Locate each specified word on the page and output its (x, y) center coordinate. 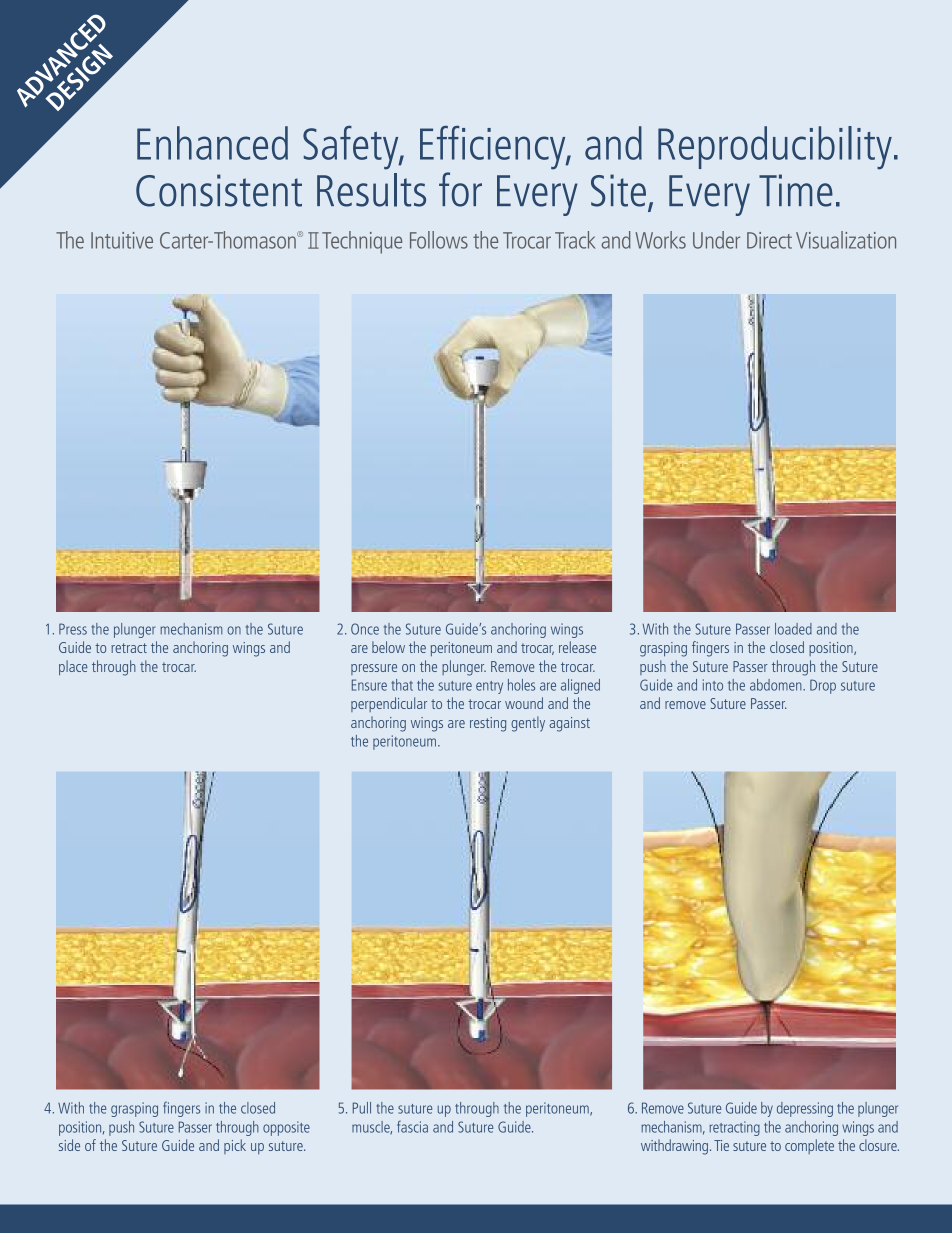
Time (796, 190)
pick (235, 1146)
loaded (793, 629)
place (73, 668)
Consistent (219, 190)
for (460, 189)
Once (365, 629)
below (388, 647)
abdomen (777, 685)
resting (488, 724)
